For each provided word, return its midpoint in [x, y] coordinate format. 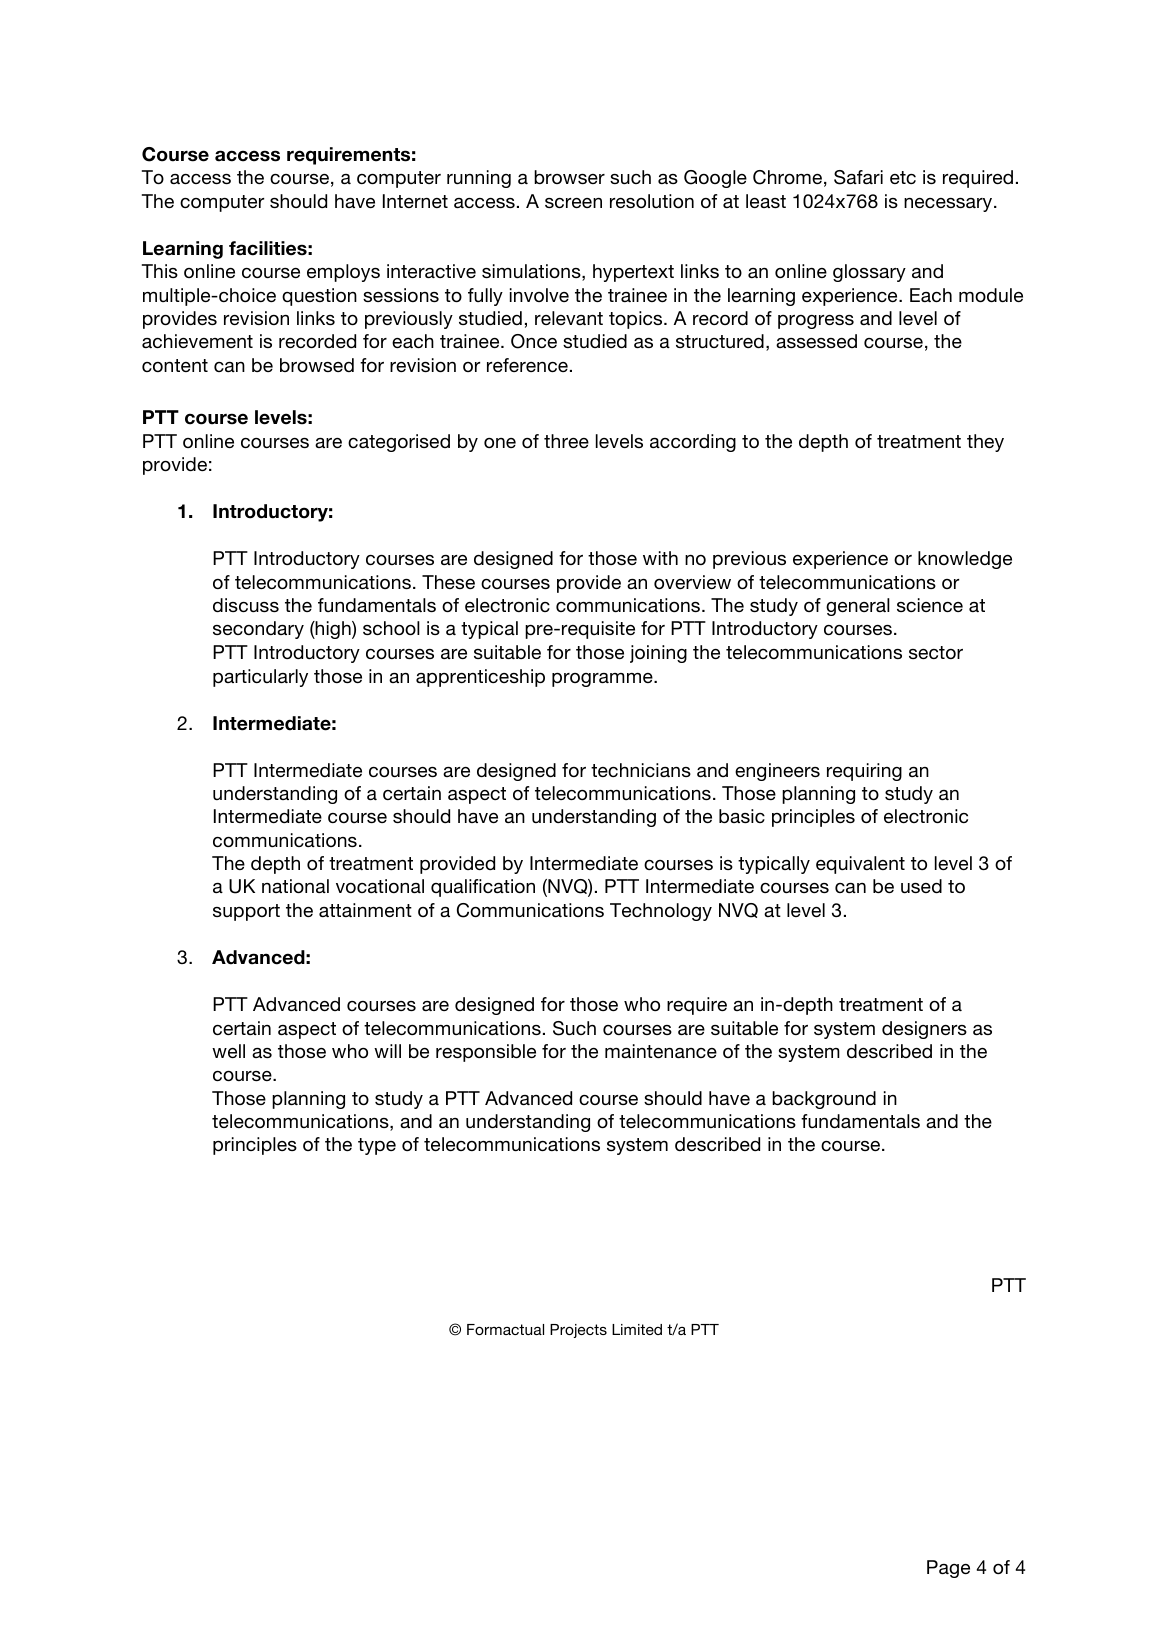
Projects [578, 1331]
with [660, 558]
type [377, 1146]
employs [343, 273]
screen [573, 203]
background [824, 1100]
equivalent [860, 865]
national [295, 886]
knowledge [965, 560]
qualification [483, 888]
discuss [246, 605]
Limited [637, 1329]
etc [903, 177]
